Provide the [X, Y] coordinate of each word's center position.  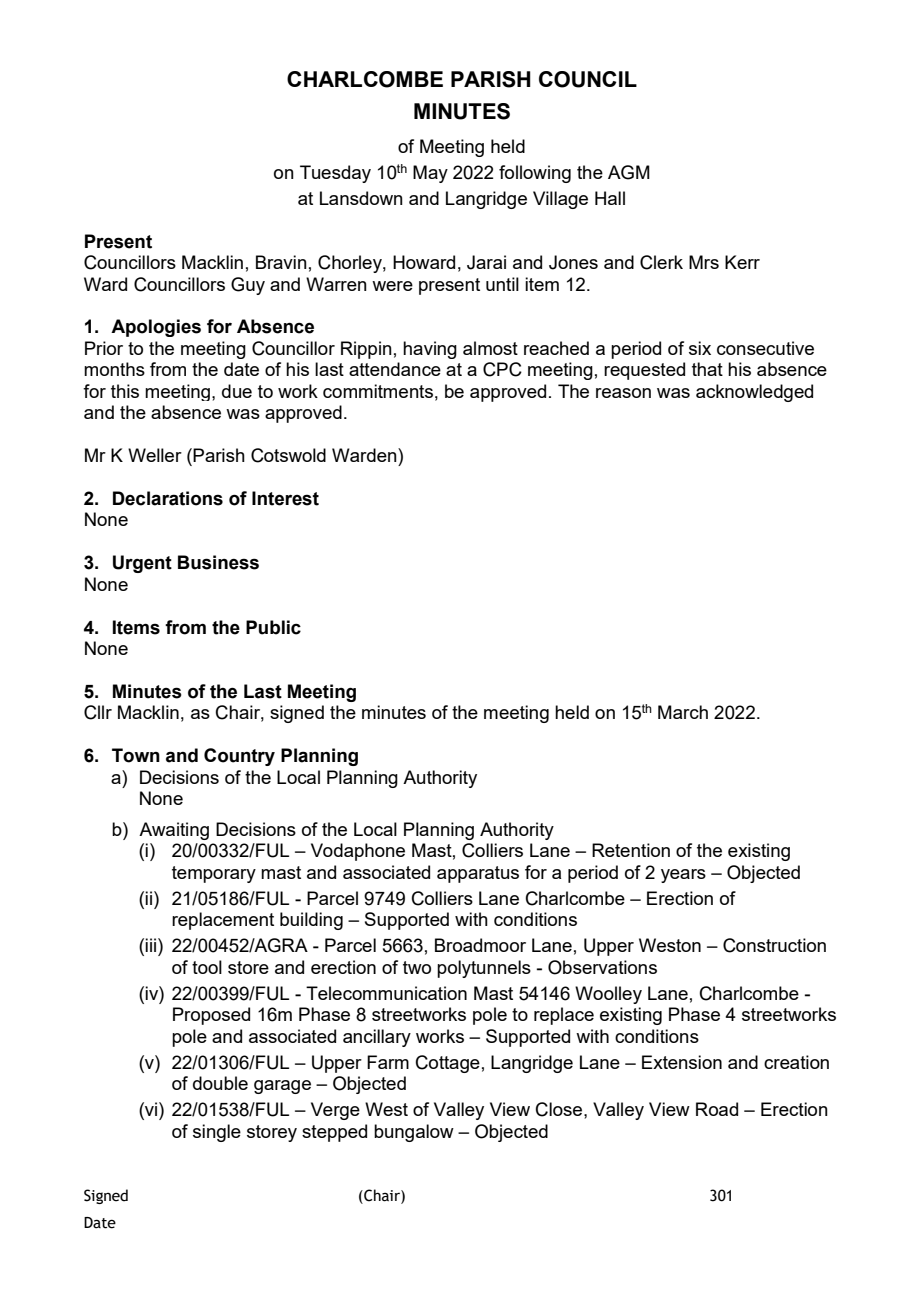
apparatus [478, 874]
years [683, 876]
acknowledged [754, 393]
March [683, 712]
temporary [214, 874]
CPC [502, 369]
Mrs [704, 262]
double [220, 1083]
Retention [631, 850]
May [430, 174]
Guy [248, 286]
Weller [155, 455]
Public [273, 627]
